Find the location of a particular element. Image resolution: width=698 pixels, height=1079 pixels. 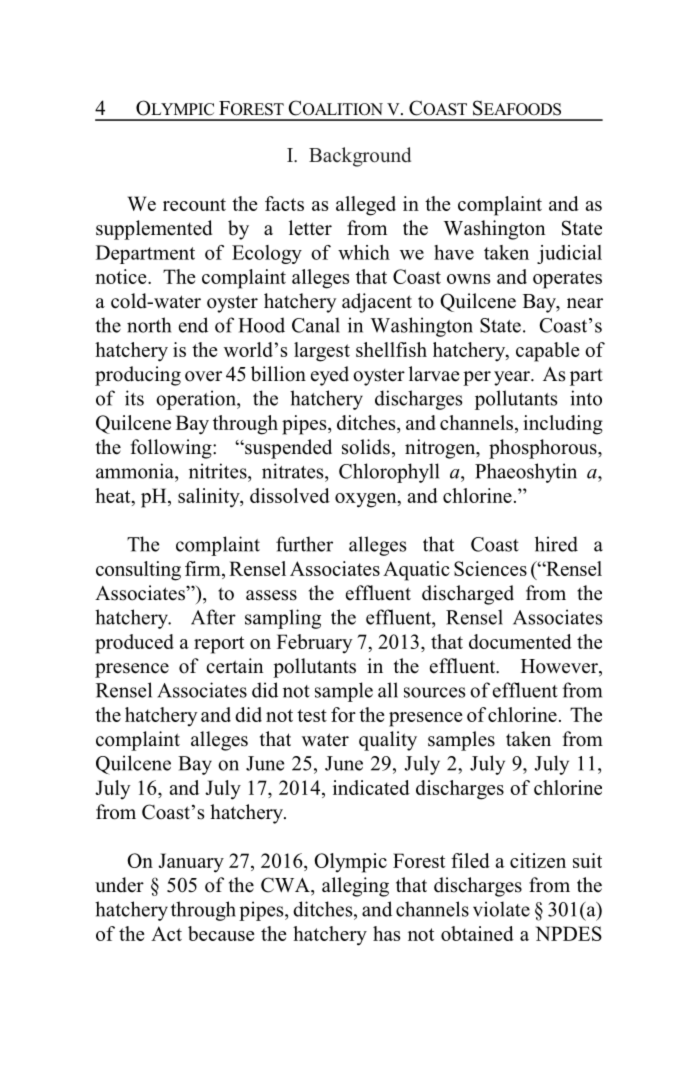

judicial is located at coordinates (569, 254).
